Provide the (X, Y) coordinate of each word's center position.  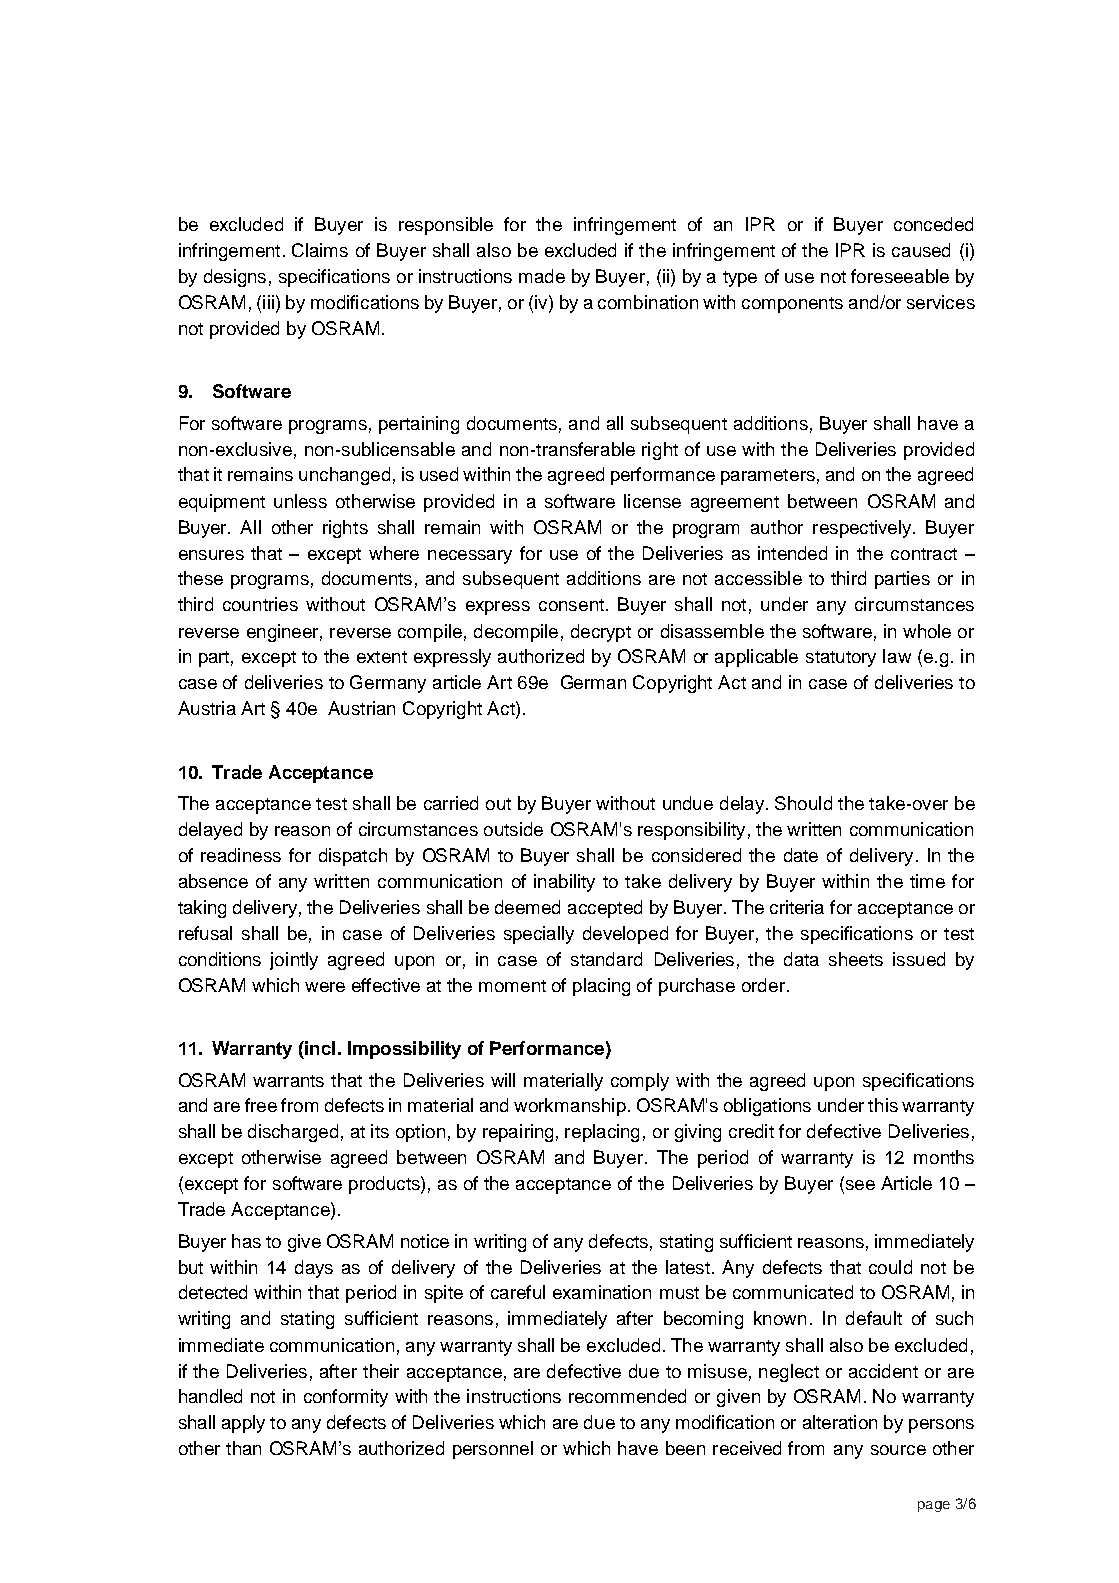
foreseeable (900, 276)
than (243, 1448)
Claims (320, 250)
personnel (493, 1450)
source (898, 1450)
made (542, 276)
